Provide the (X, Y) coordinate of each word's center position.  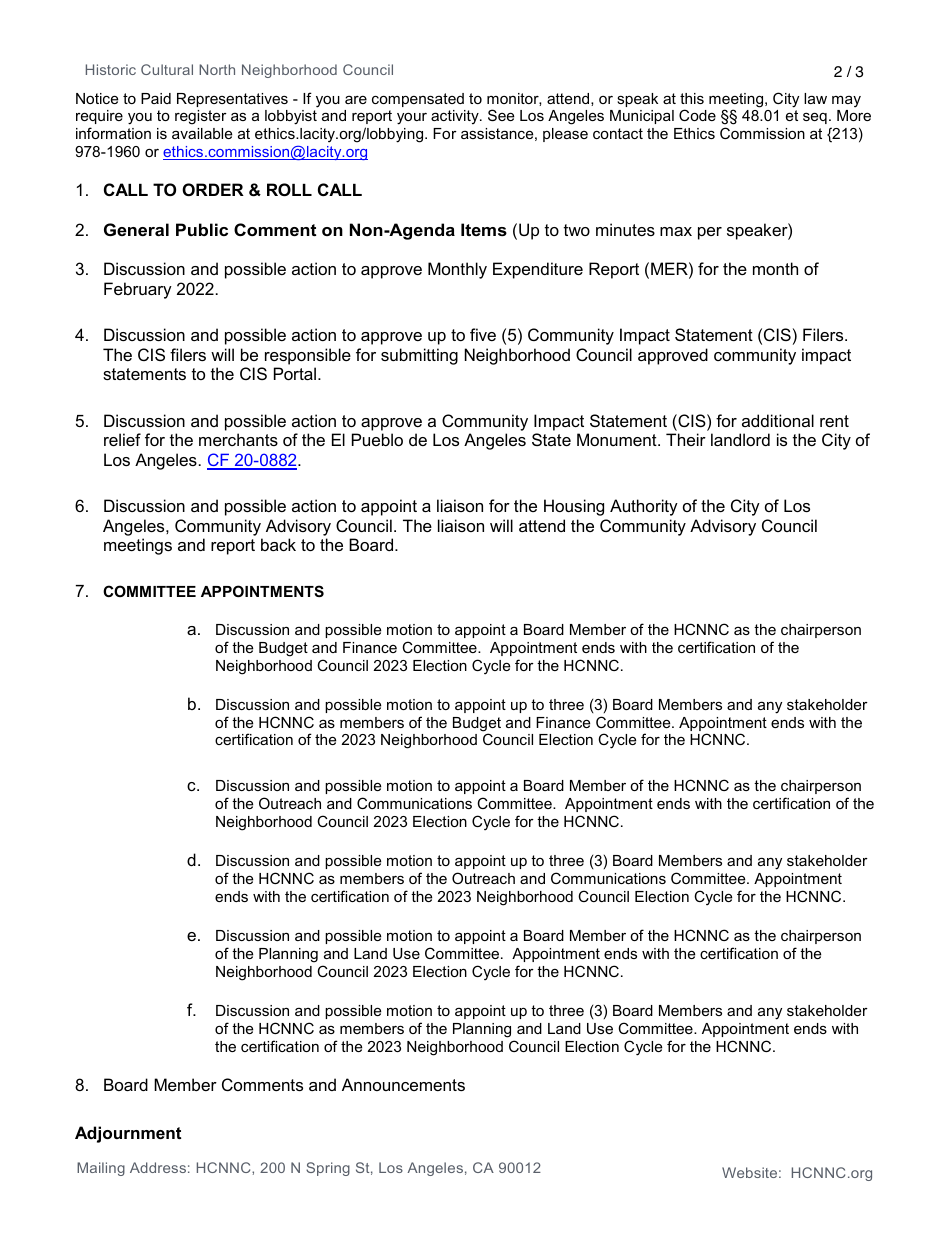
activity (456, 117)
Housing (574, 507)
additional (778, 420)
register (201, 117)
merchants (238, 439)
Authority (644, 507)
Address (158, 1167)
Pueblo (377, 439)
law (815, 98)
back (278, 544)
